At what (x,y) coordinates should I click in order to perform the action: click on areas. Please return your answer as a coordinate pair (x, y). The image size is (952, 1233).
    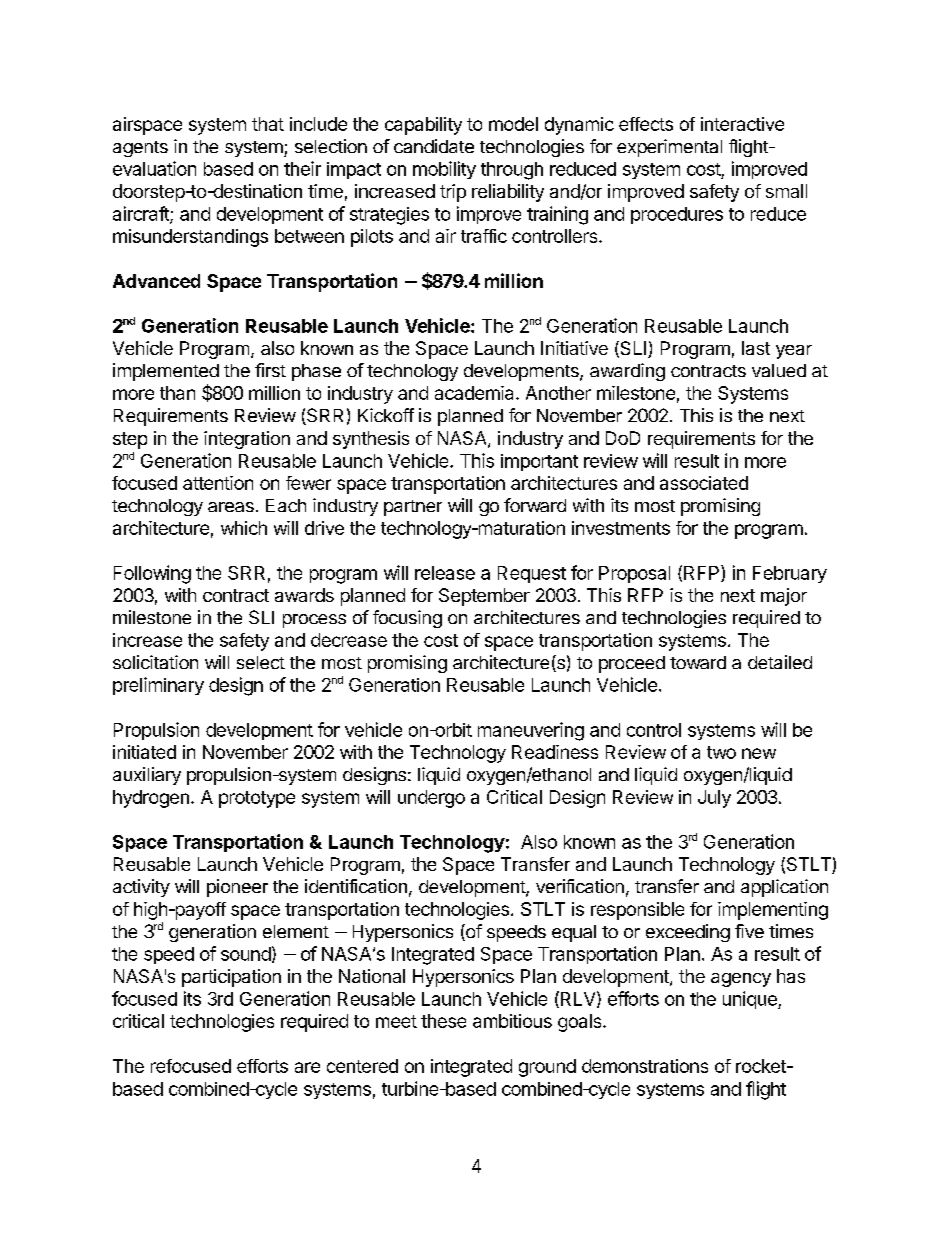
    Looking at the image, I should click on (231, 507).
